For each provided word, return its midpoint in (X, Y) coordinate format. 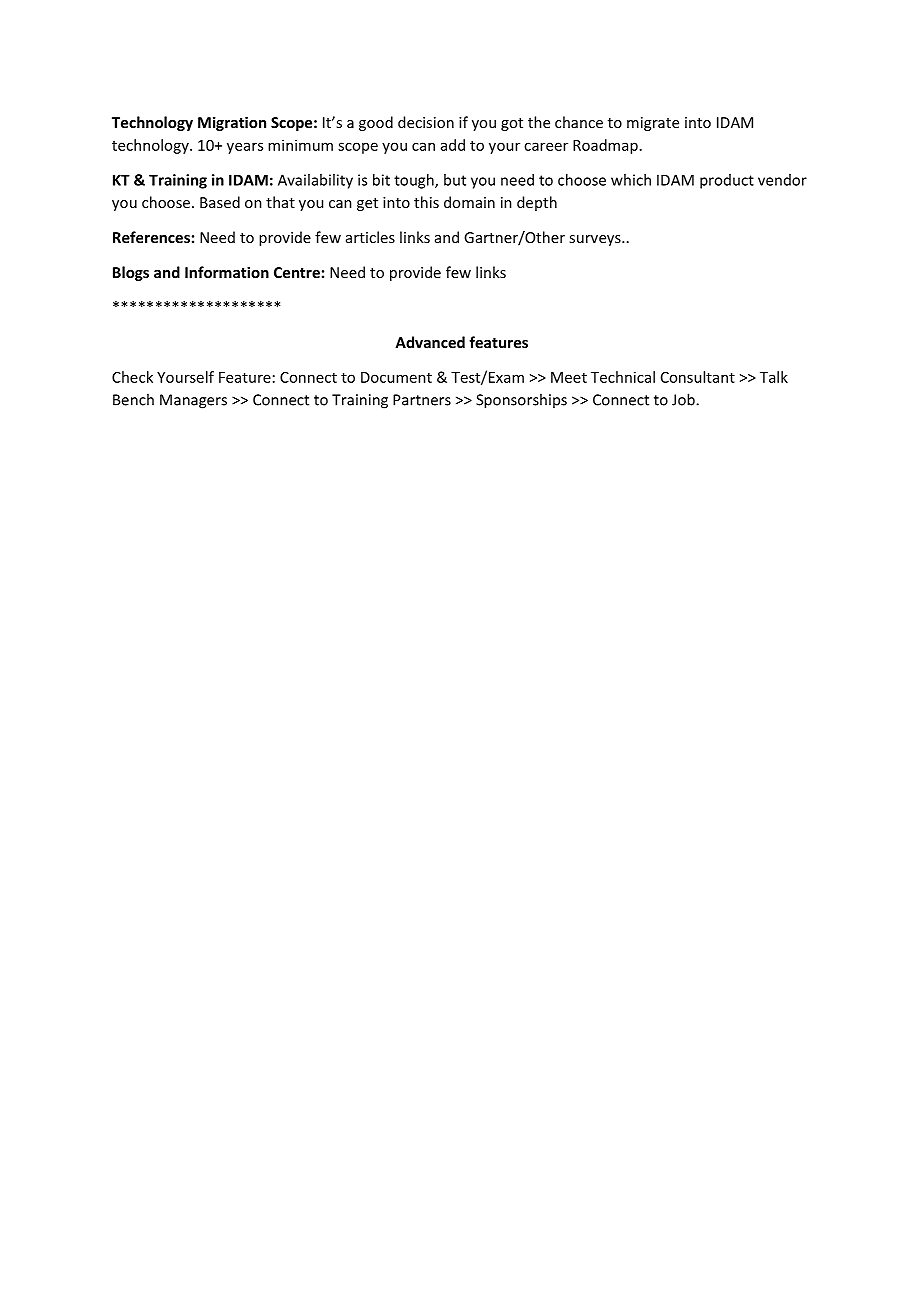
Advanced (430, 342)
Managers (193, 401)
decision (426, 122)
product (727, 181)
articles (370, 237)
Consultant (698, 377)
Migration (232, 123)
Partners (422, 400)
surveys (596, 240)
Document (396, 377)
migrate (653, 124)
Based (220, 202)
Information (227, 272)
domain (469, 202)
